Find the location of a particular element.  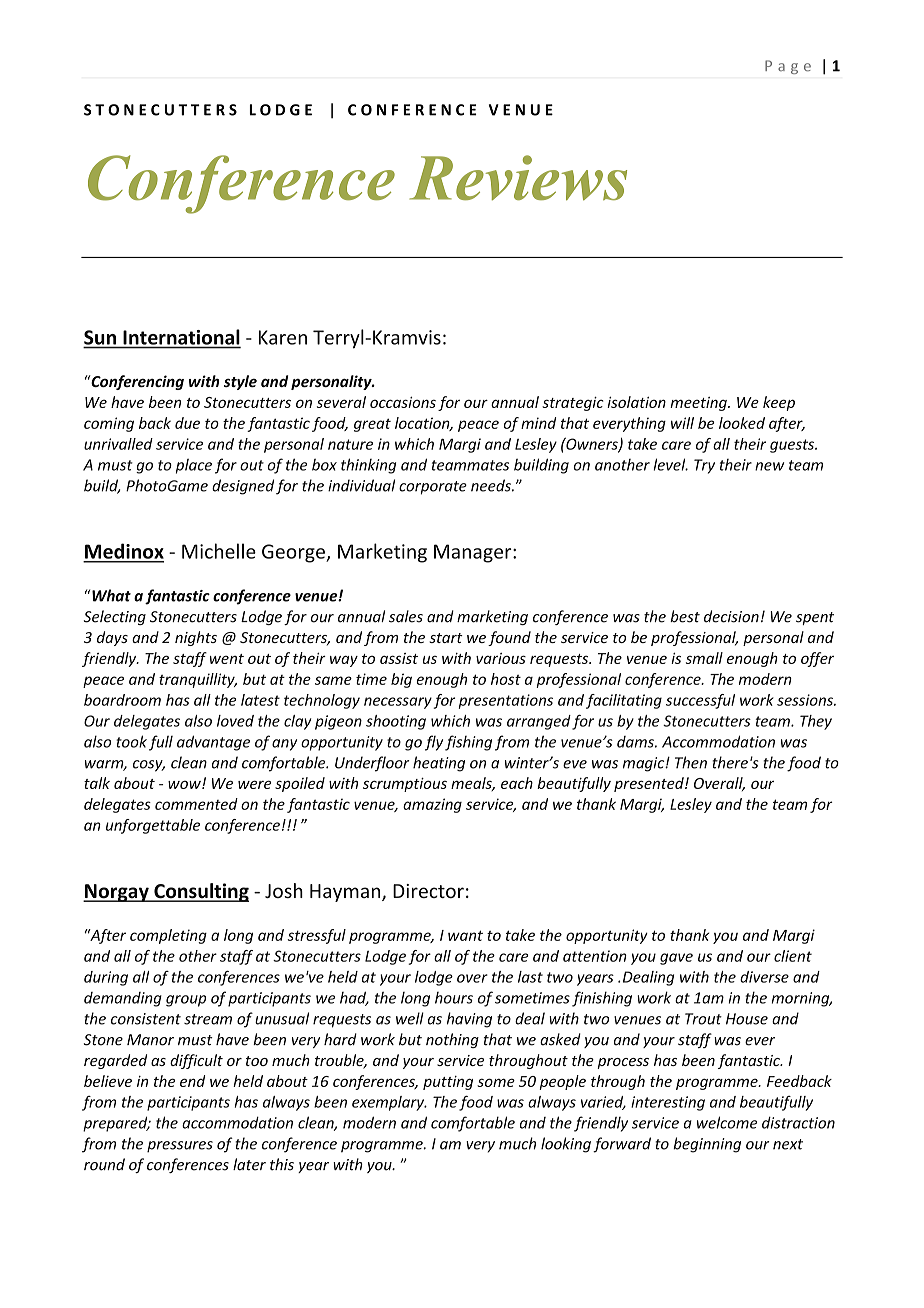

Karen is located at coordinates (283, 337).
